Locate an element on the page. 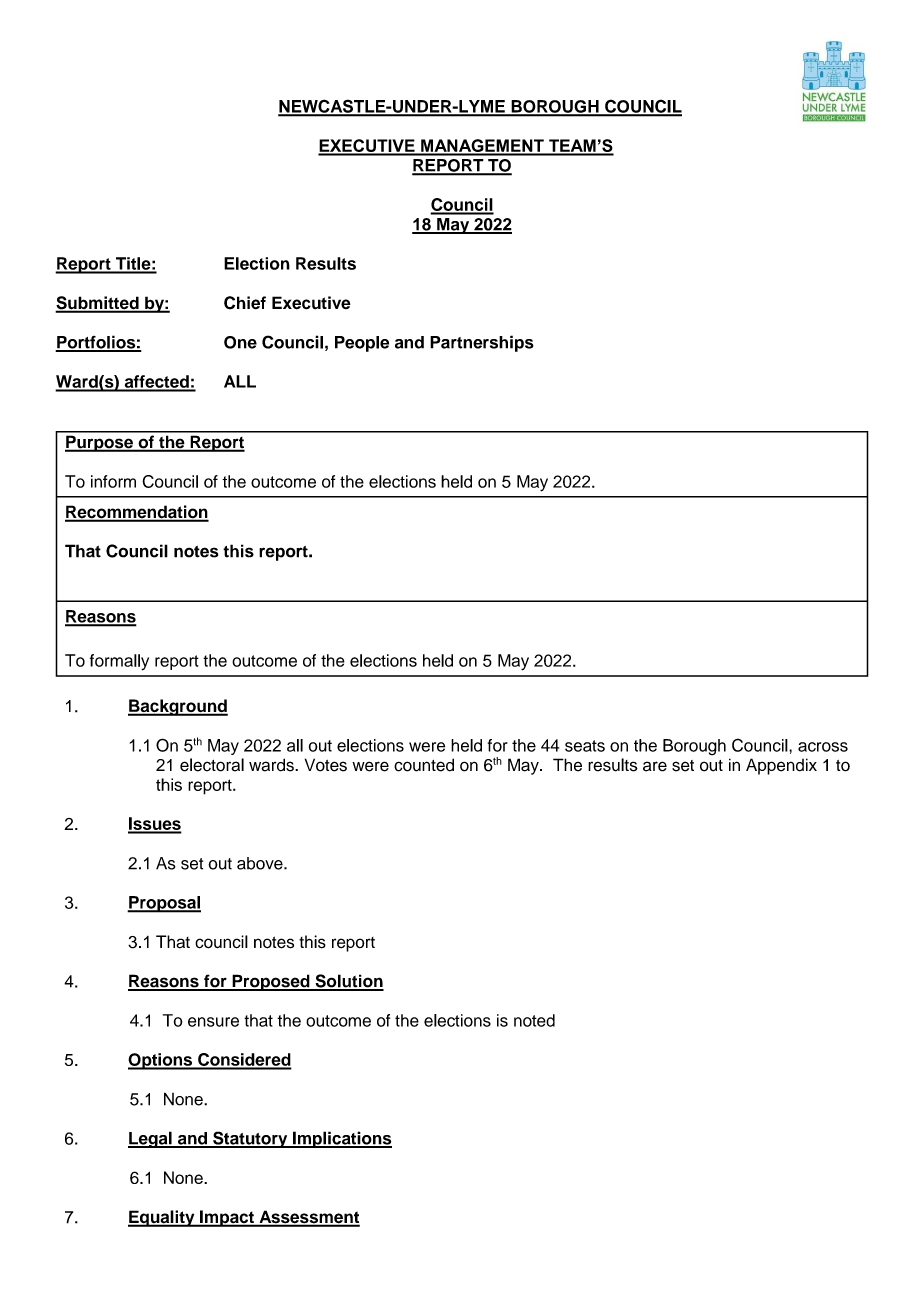 This document has height=1308, width=924. Recommendation is located at coordinates (137, 513).
